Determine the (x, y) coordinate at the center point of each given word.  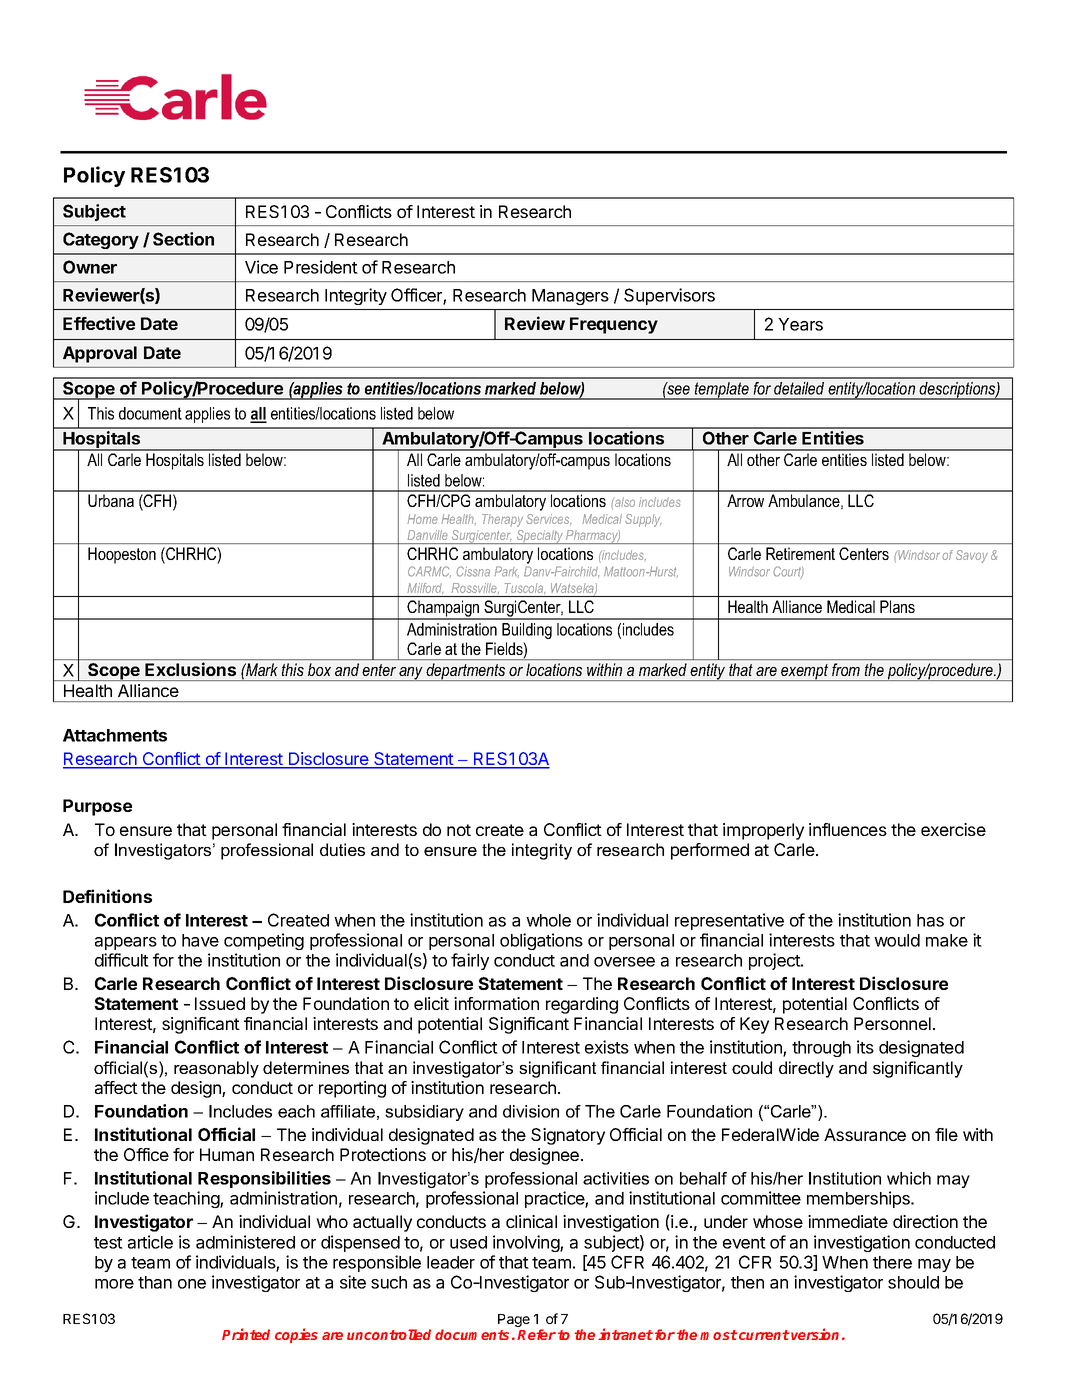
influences (848, 829)
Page (514, 1320)
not (459, 830)
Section (183, 239)
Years (800, 324)
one (192, 1284)
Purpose (97, 807)
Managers (570, 297)
